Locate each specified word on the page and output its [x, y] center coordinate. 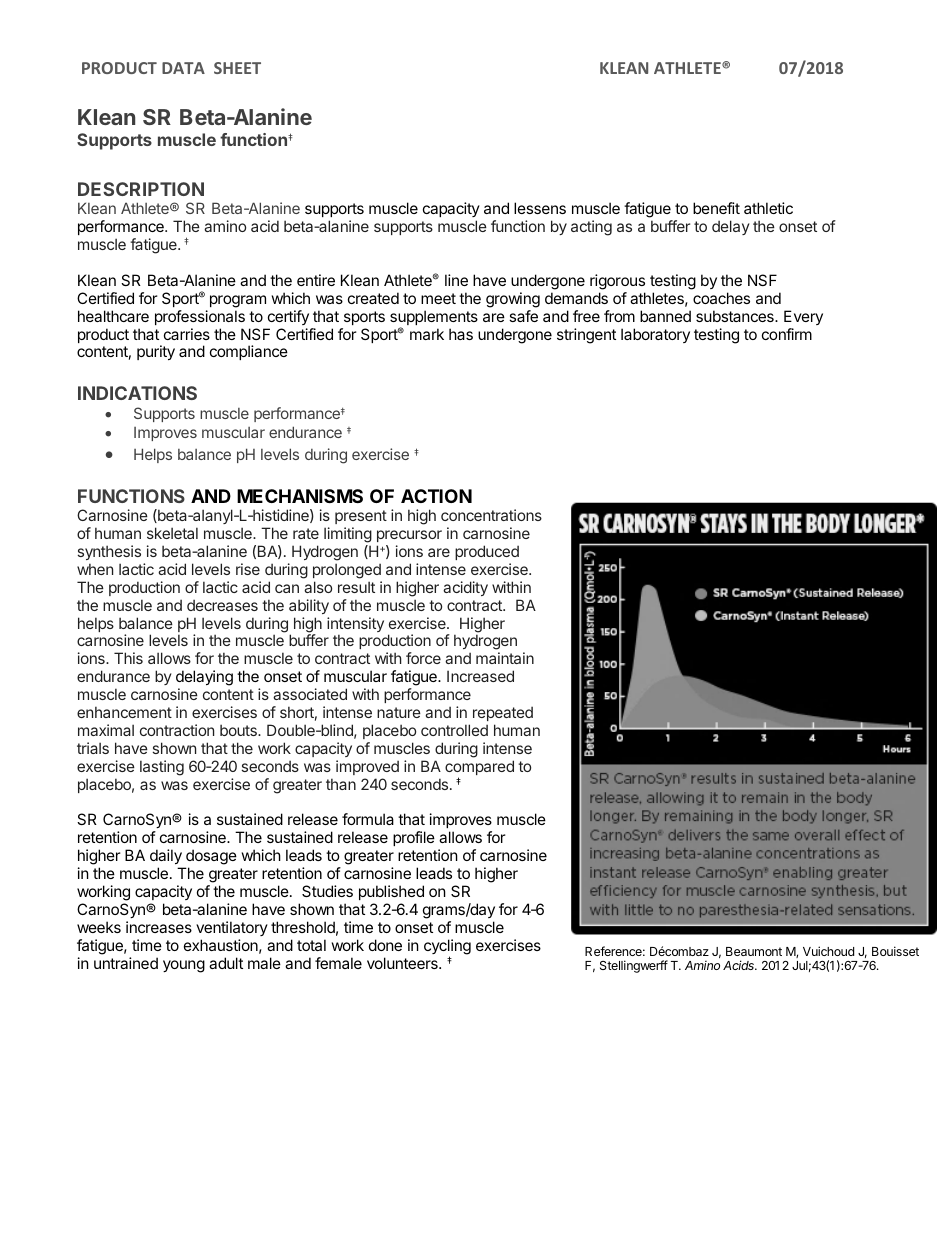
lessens [540, 208]
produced [487, 552]
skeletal [172, 533]
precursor [409, 536]
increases [159, 927]
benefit [716, 208]
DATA [183, 68]
